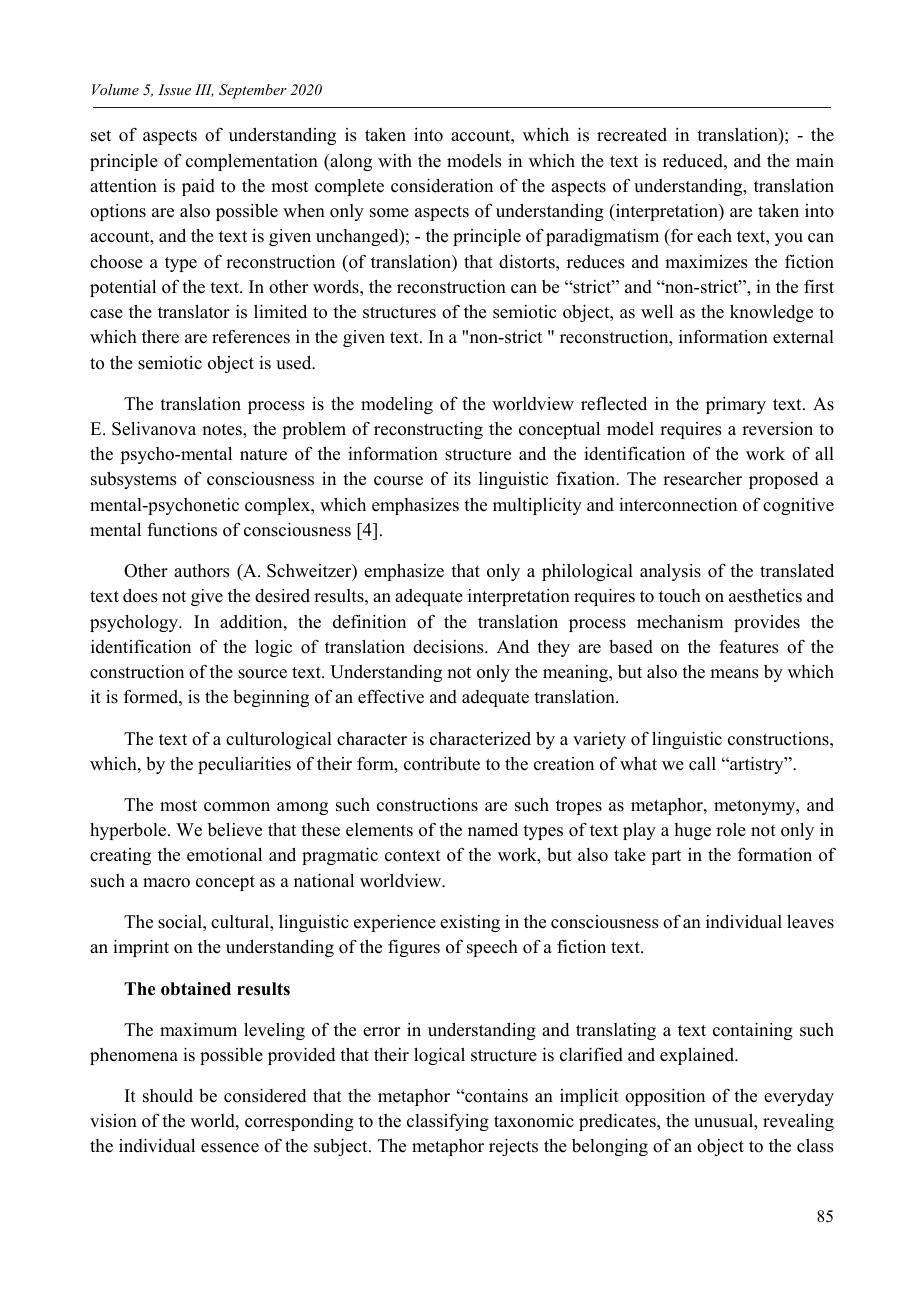 The height and width of the screenshot is (1308, 924). What do you see at coordinates (223, 430) in the screenshot?
I see `notes` at bounding box center [223, 430].
